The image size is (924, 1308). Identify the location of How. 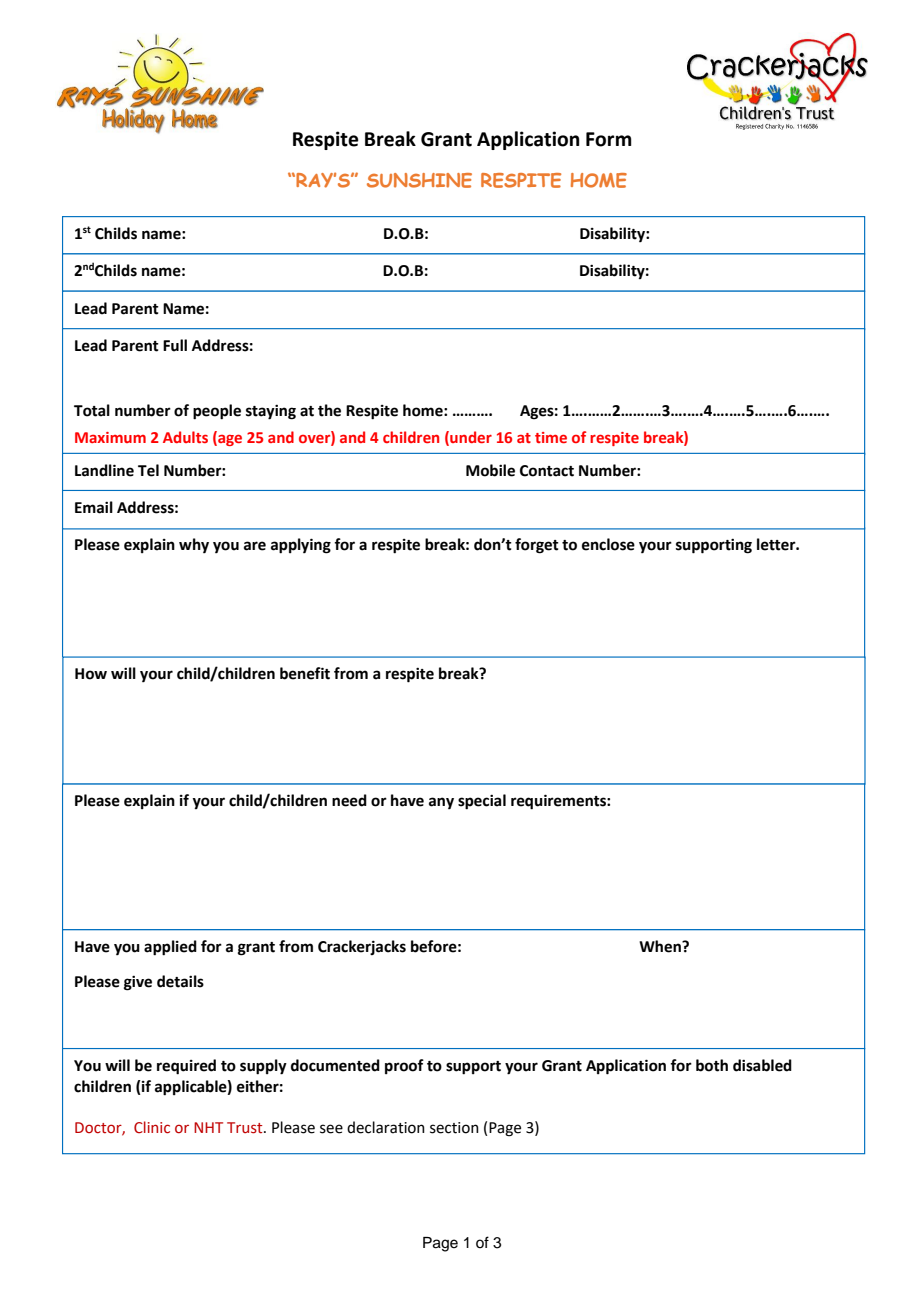
(91, 674).
